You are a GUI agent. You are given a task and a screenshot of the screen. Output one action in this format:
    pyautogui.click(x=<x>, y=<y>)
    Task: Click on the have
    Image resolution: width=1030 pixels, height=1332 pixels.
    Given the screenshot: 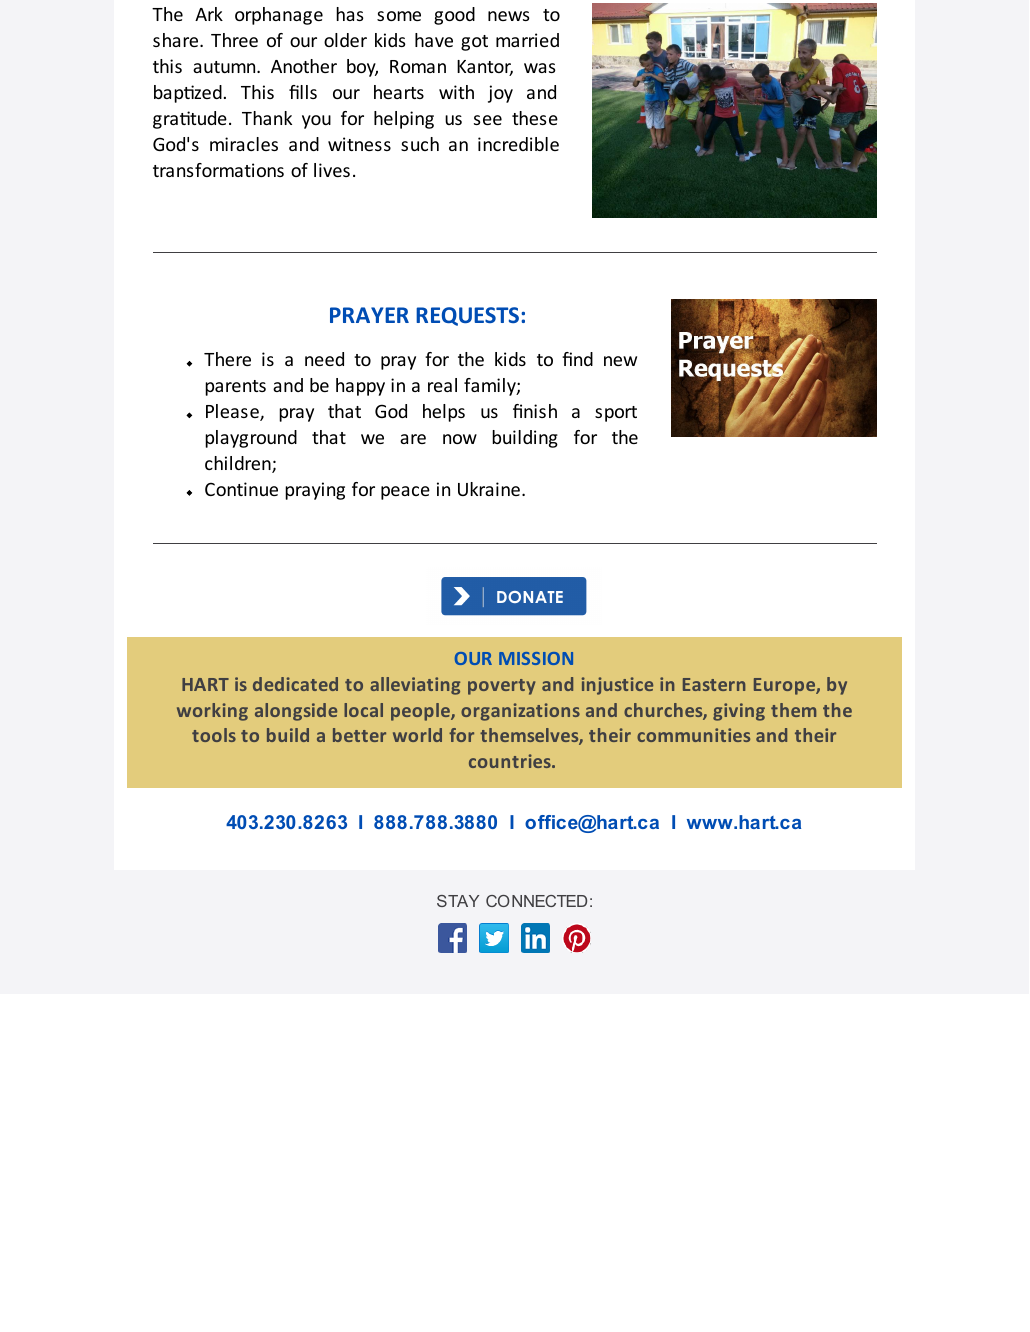 What is the action you would take?
    pyautogui.click(x=434, y=40)
